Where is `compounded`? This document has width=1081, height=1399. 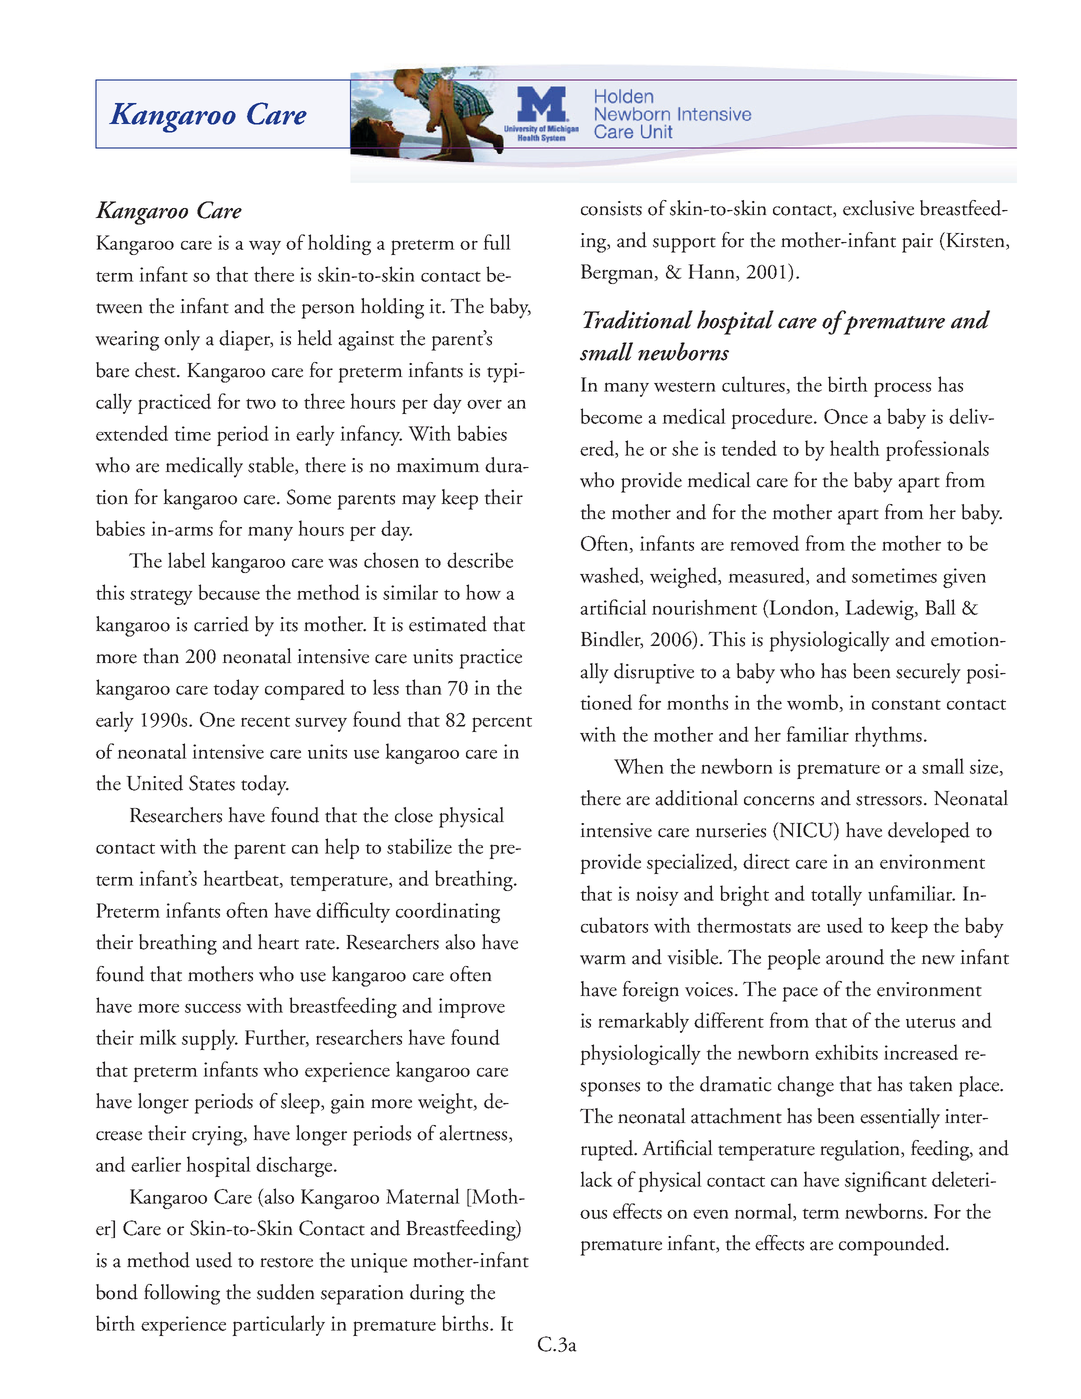
compounded is located at coordinates (893, 1245).
